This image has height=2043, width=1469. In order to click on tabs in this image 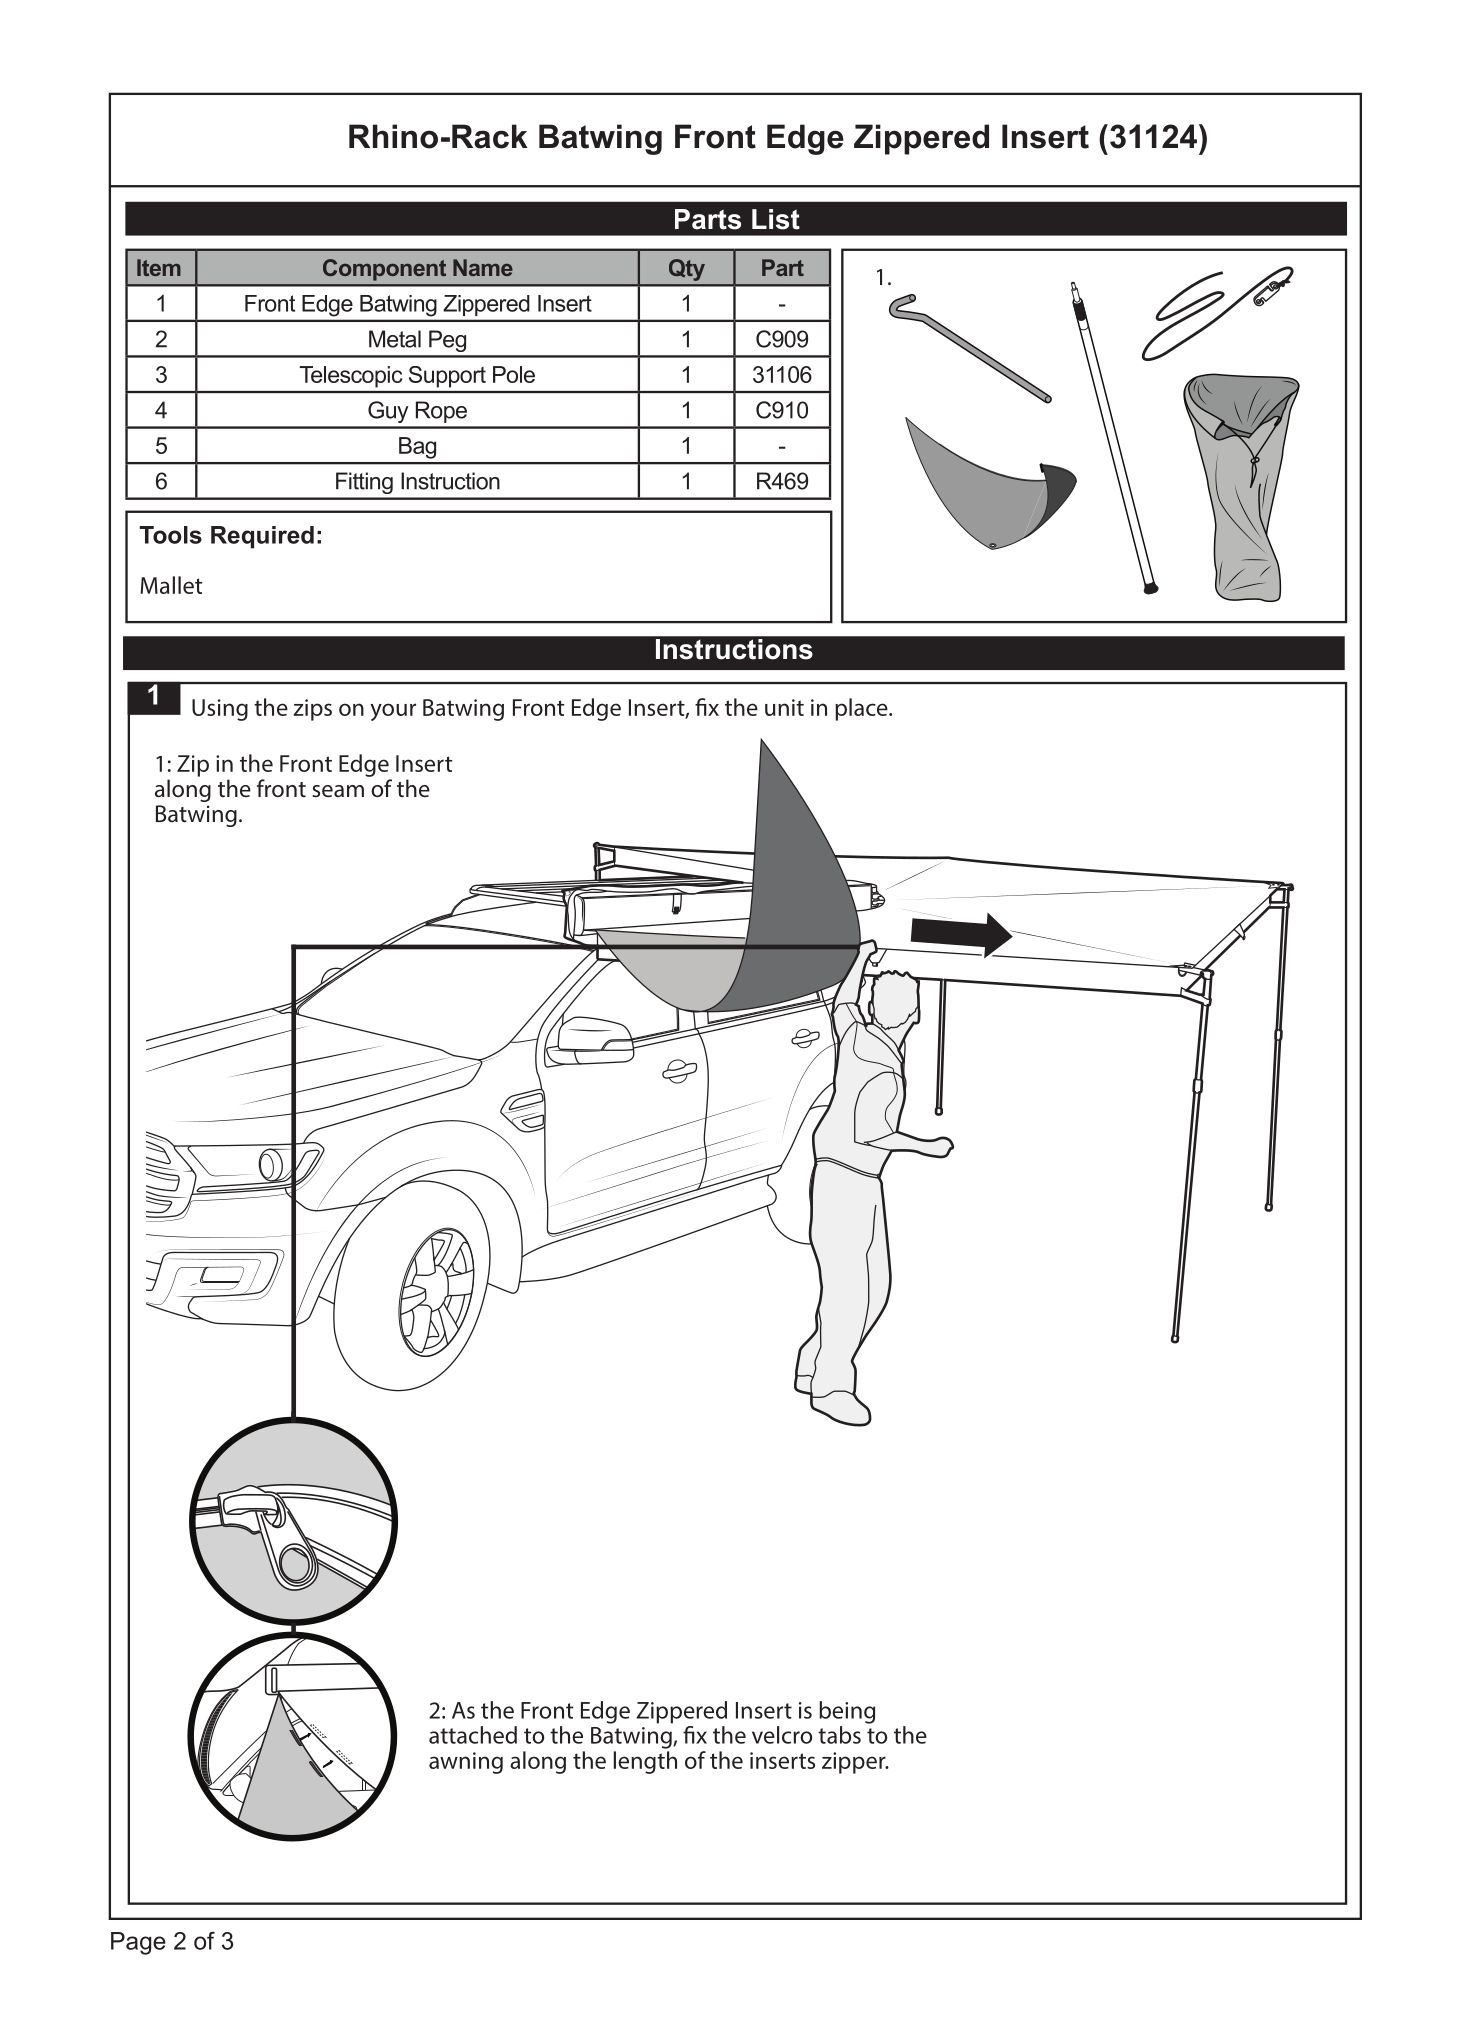, I will do `click(839, 1735)`.
